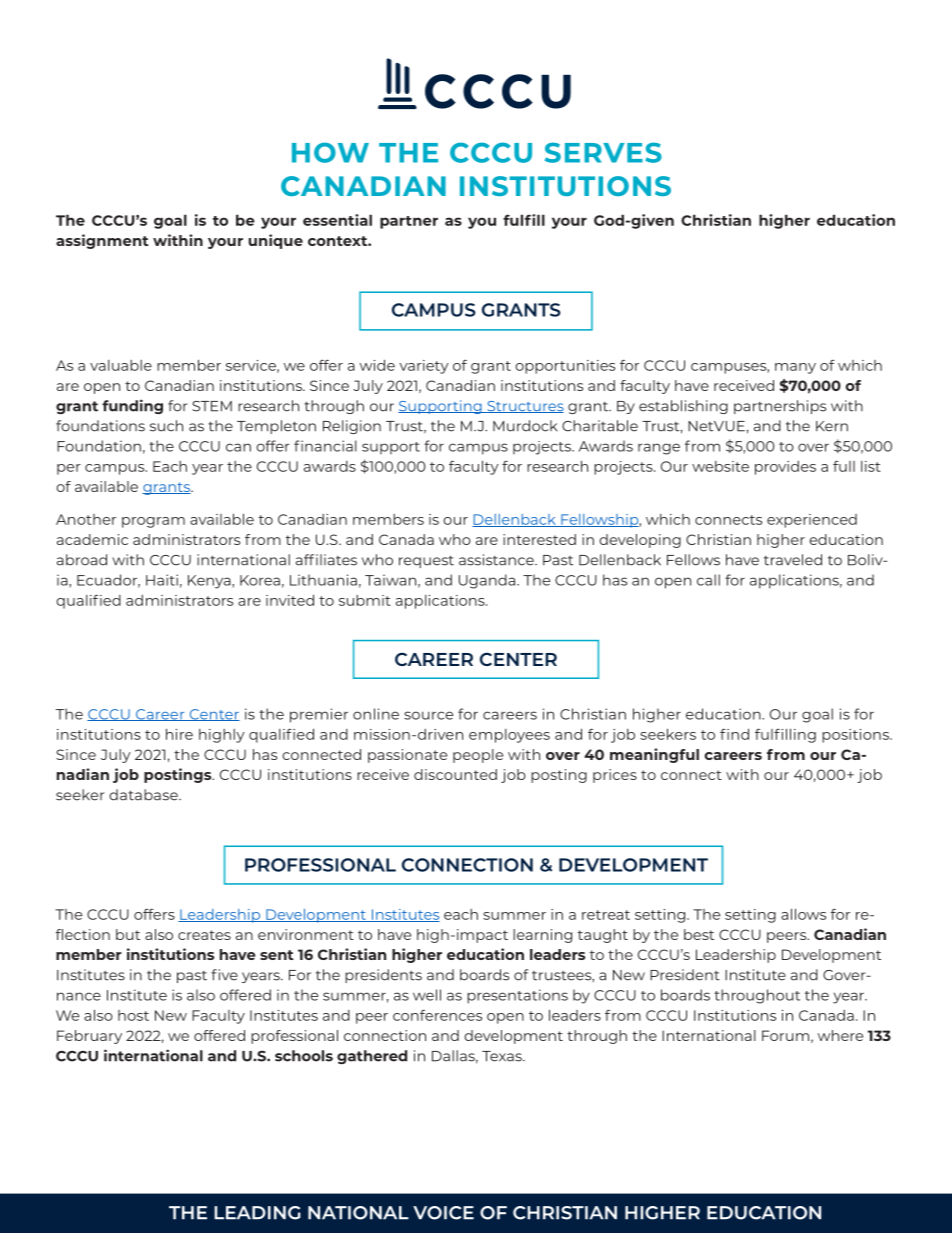  I want to click on find, so click(734, 734).
